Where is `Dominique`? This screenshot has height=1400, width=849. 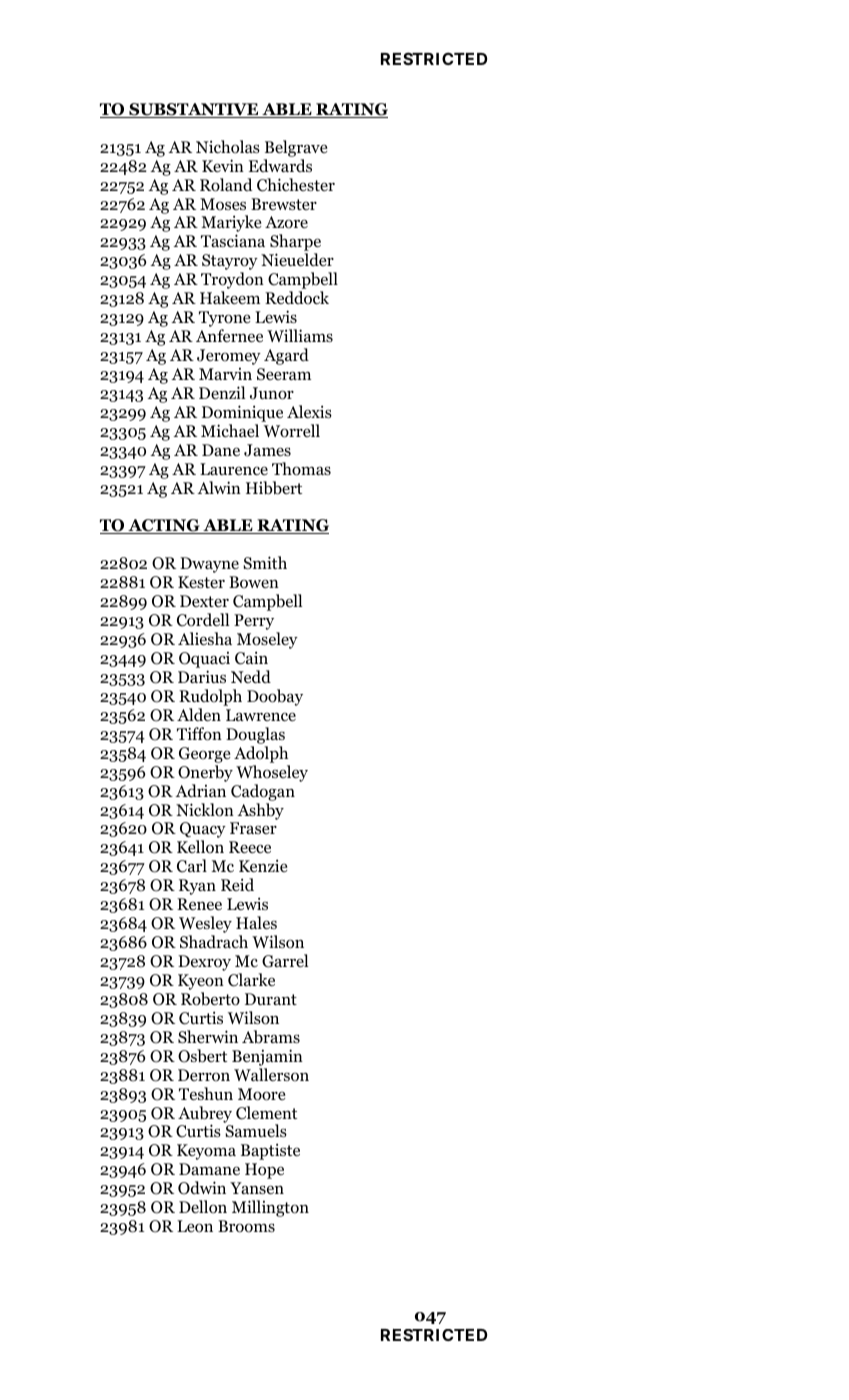 Dominique is located at coordinates (242, 413).
